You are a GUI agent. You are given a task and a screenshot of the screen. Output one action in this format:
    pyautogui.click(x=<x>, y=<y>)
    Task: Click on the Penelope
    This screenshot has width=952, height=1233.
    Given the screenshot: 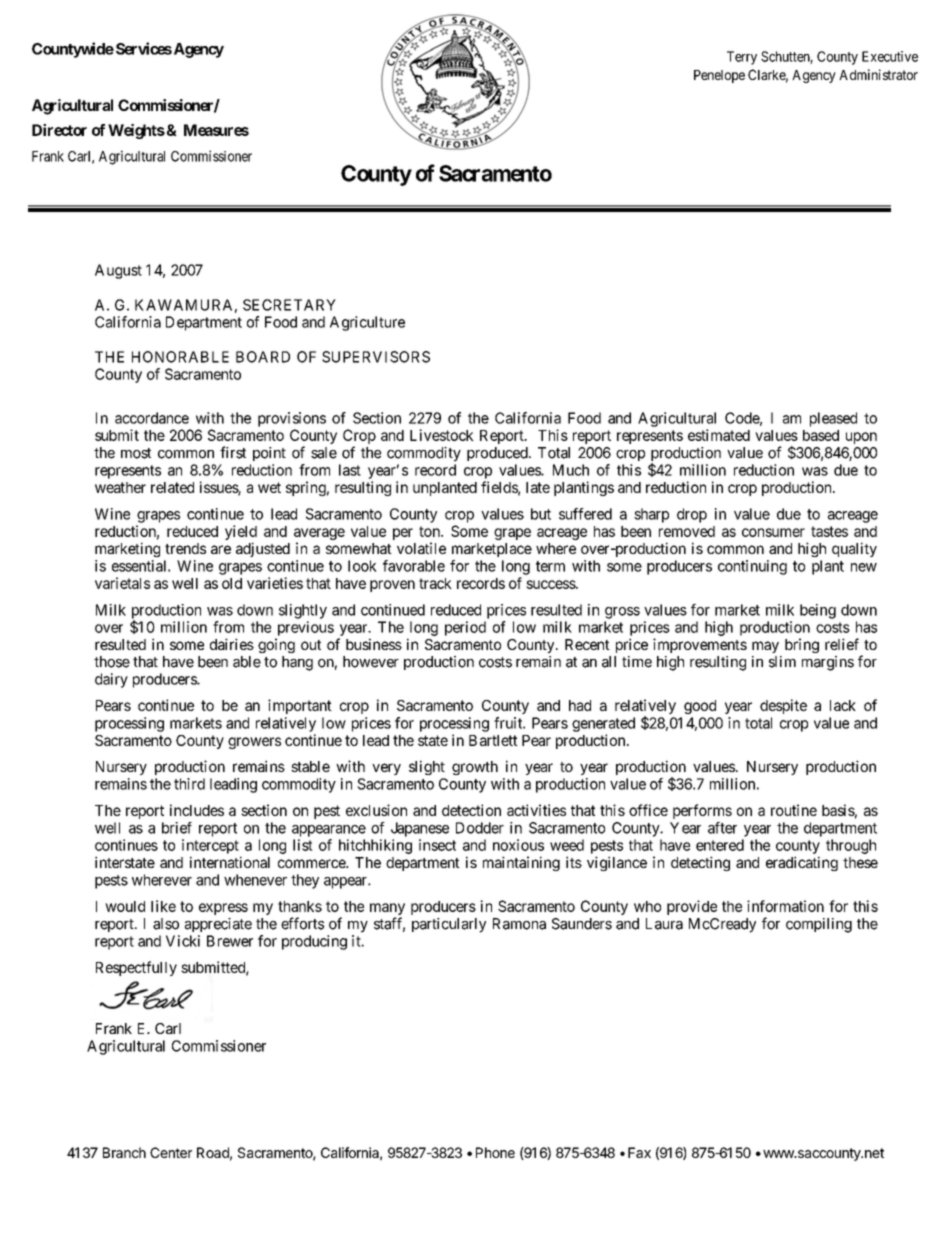 What is the action you would take?
    pyautogui.click(x=719, y=76)
